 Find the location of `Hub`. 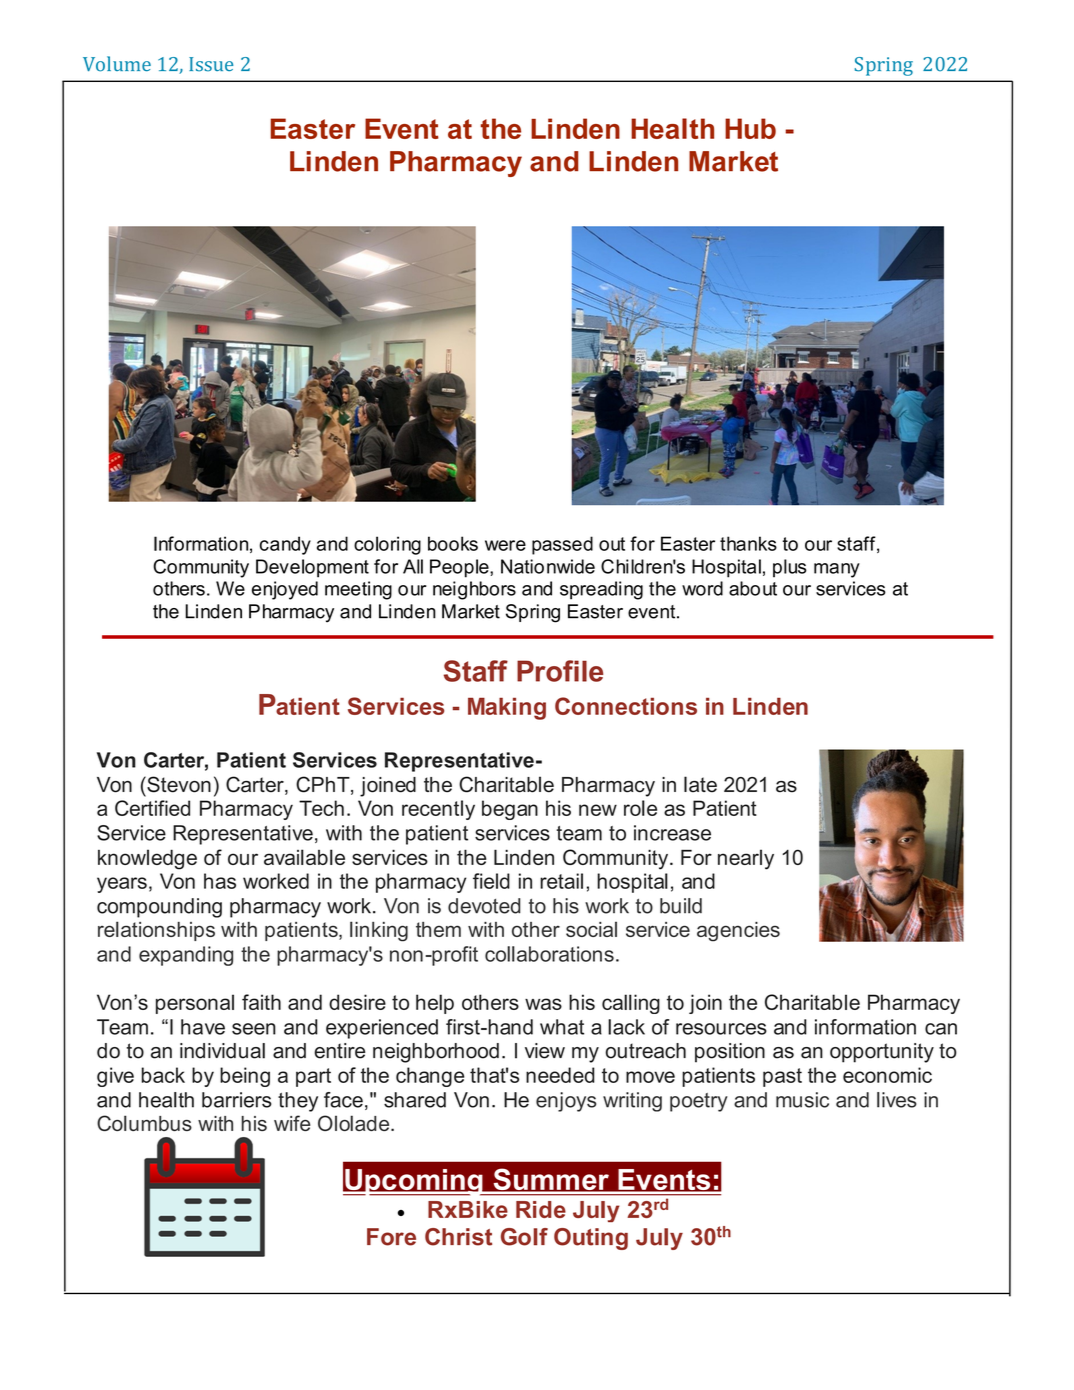

Hub is located at coordinates (750, 128).
